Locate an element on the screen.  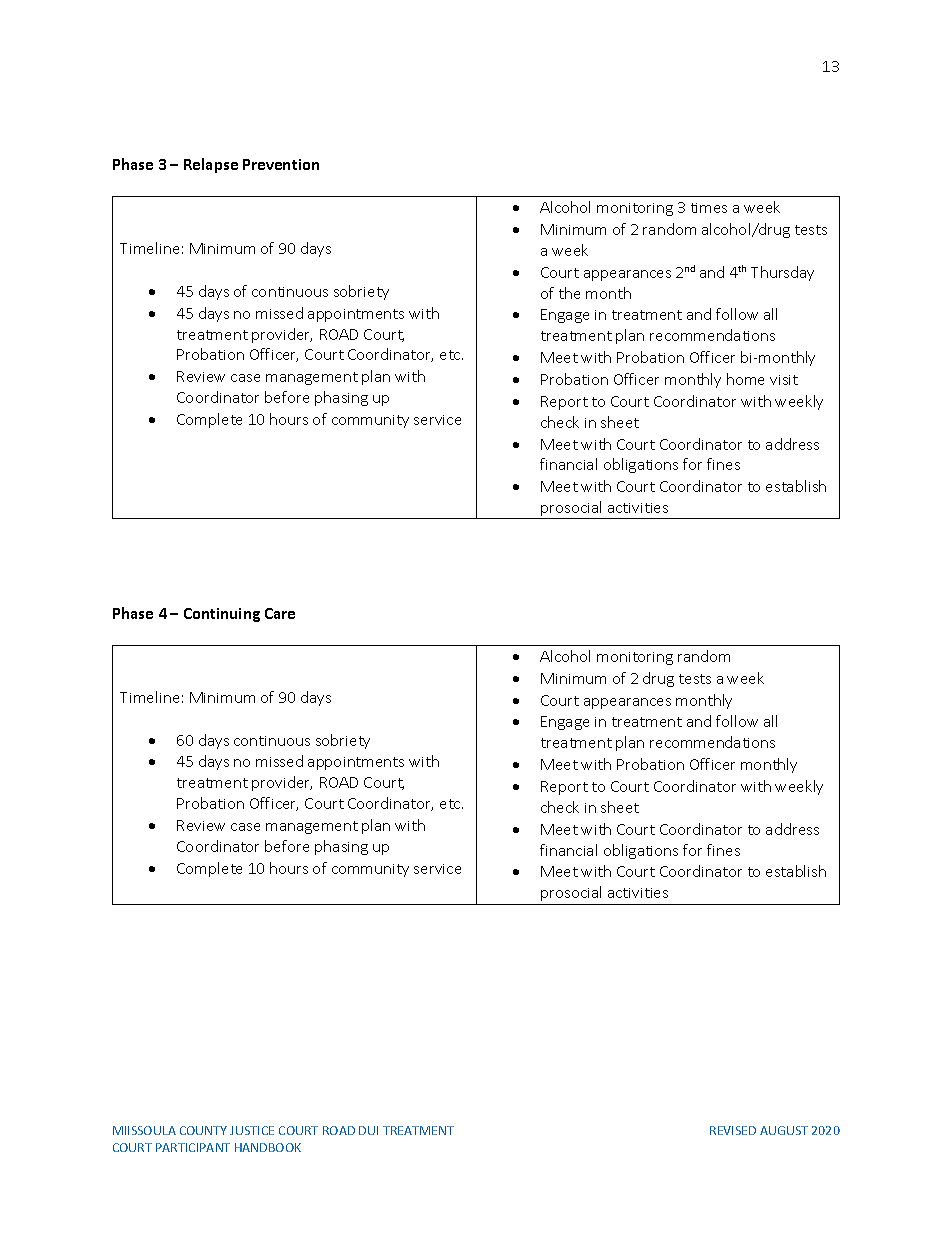
Prevention is located at coordinates (281, 164).
